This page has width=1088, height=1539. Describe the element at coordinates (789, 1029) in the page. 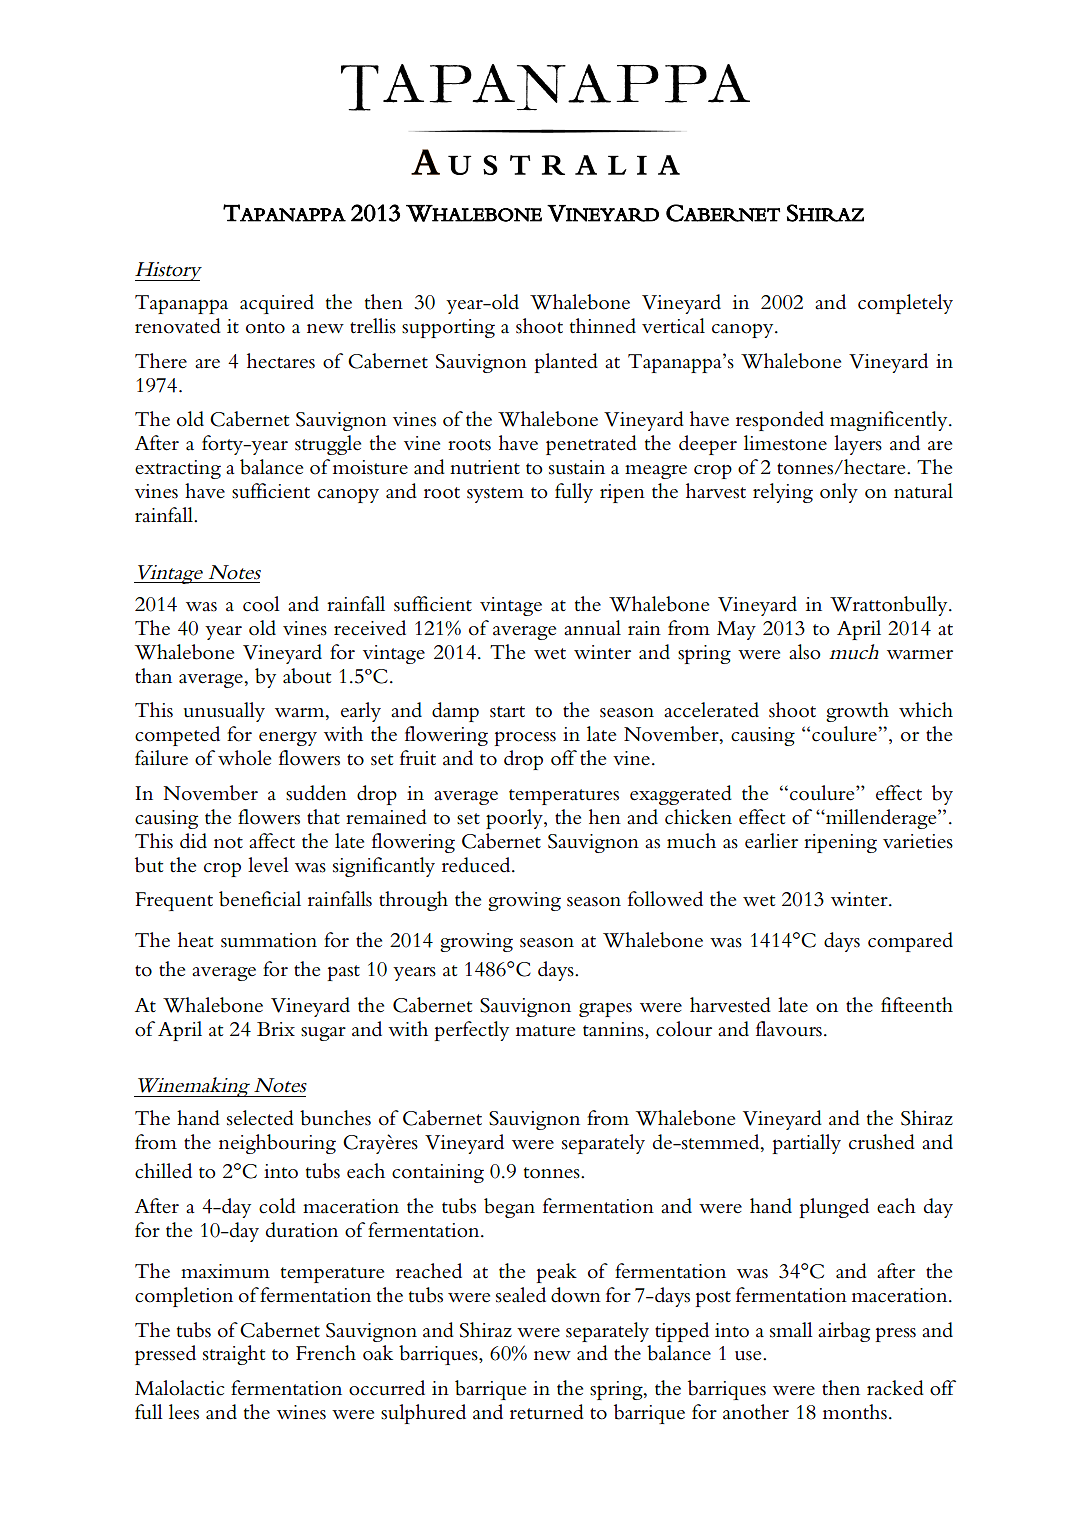

I see `flavours` at that location.
